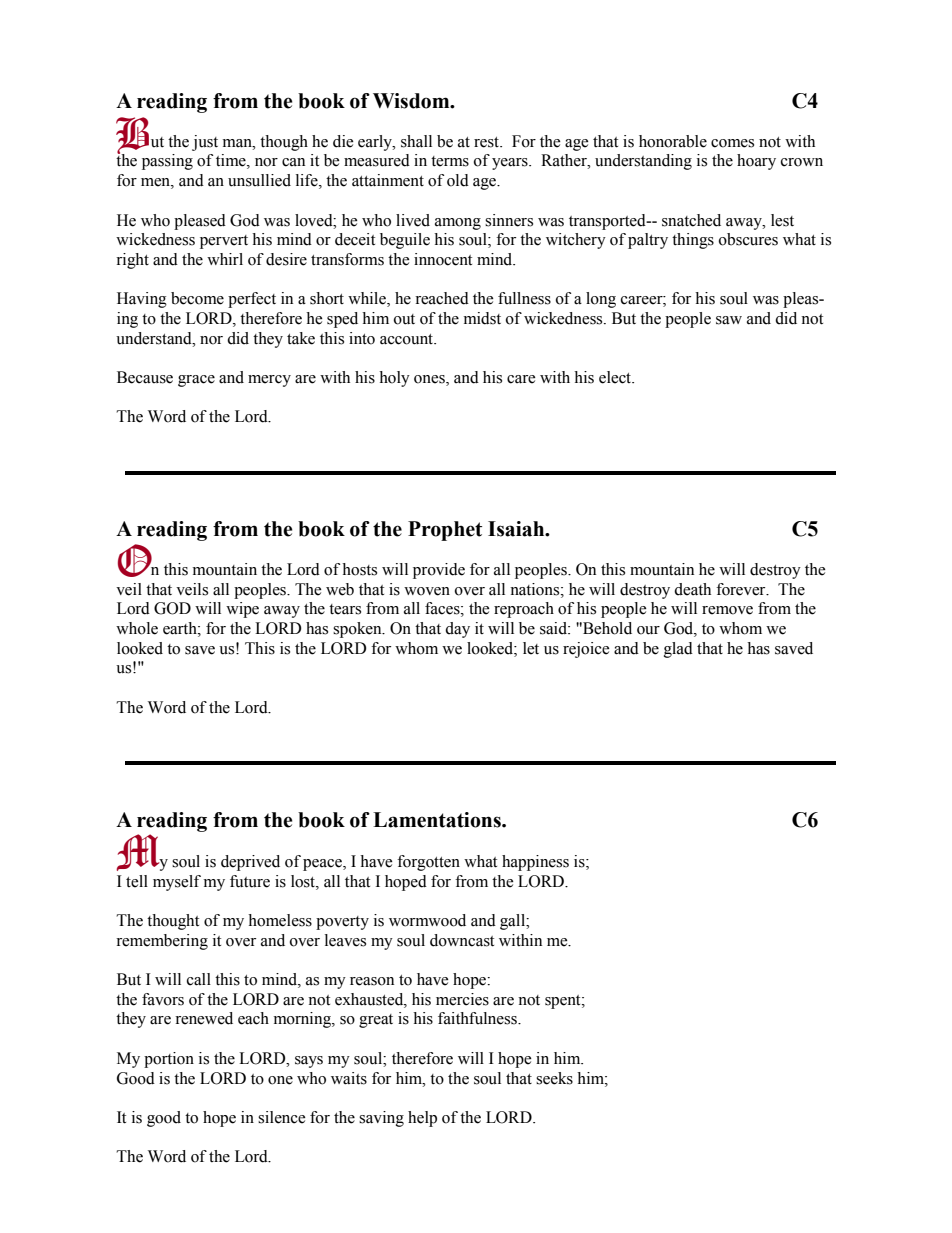  I want to click on happiness, so click(535, 863).
